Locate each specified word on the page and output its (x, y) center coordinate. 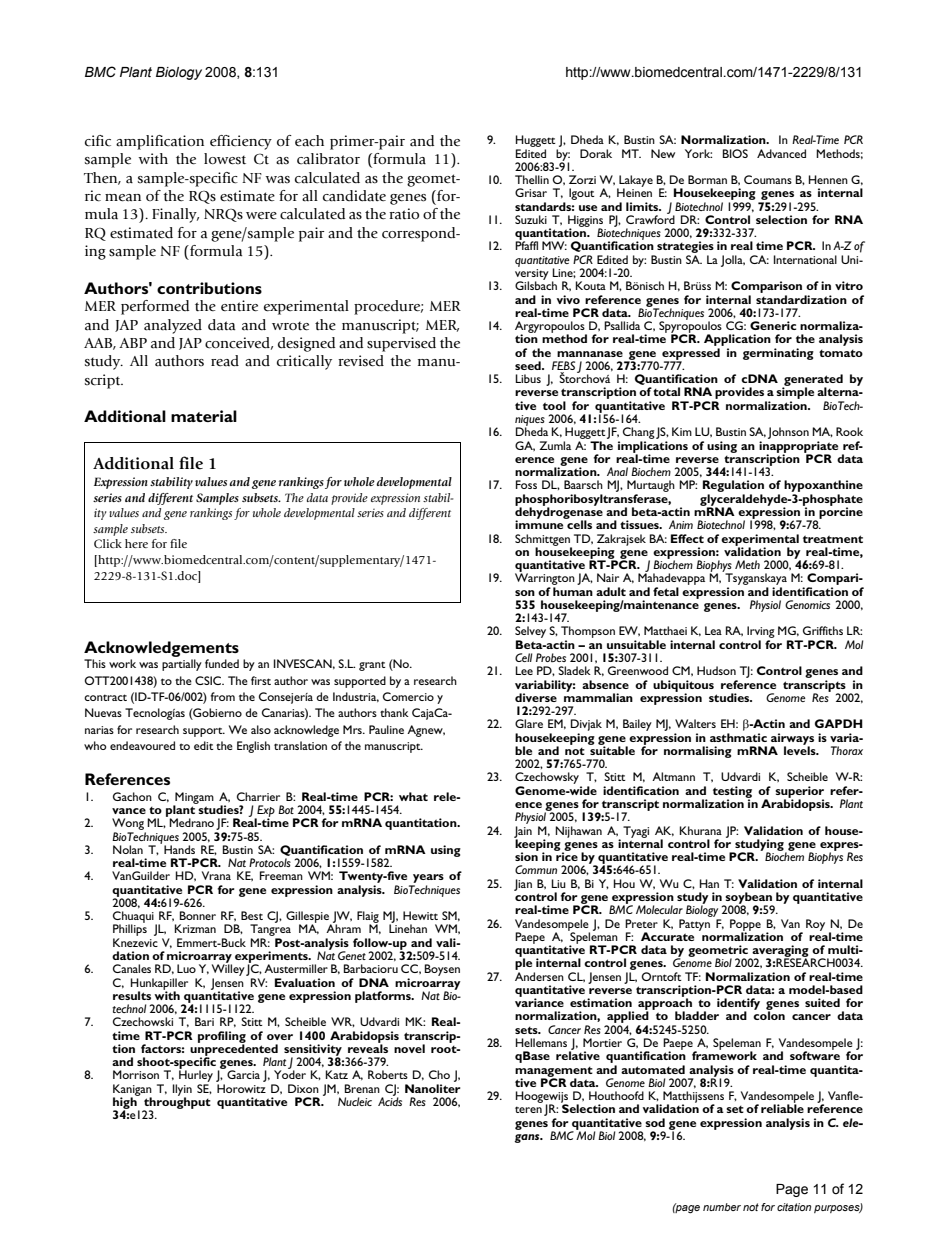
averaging (779, 952)
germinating (778, 354)
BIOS (735, 153)
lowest (225, 159)
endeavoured (142, 745)
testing (732, 793)
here (136, 543)
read (225, 361)
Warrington (545, 579)
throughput (177, 1103)
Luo (186, 968)
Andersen (539, 976)
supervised (401, 344)
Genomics (807, 604)
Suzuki (531, 219)
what (413, 796)
